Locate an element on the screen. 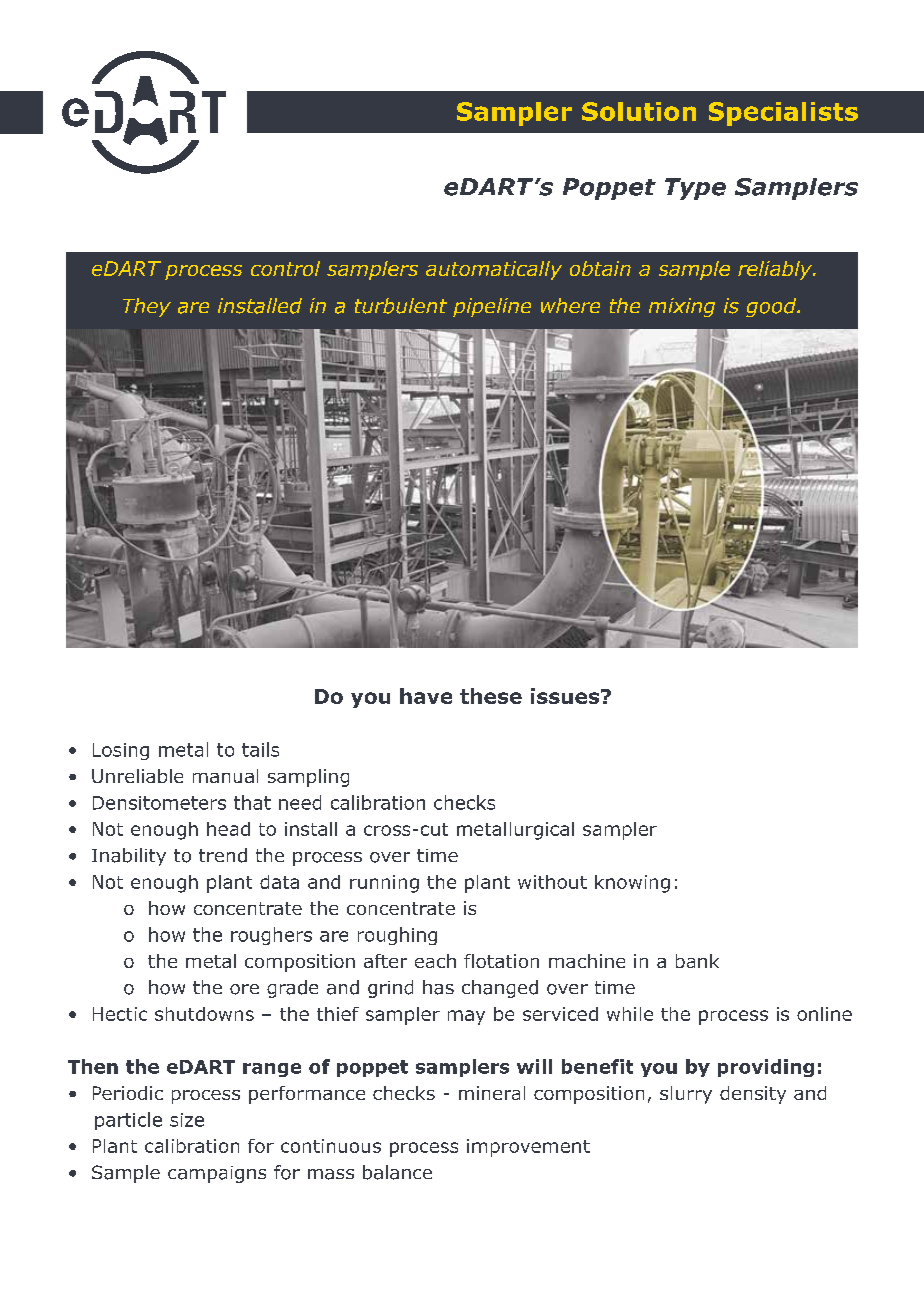  bank is located at coordinates (697, 961).
